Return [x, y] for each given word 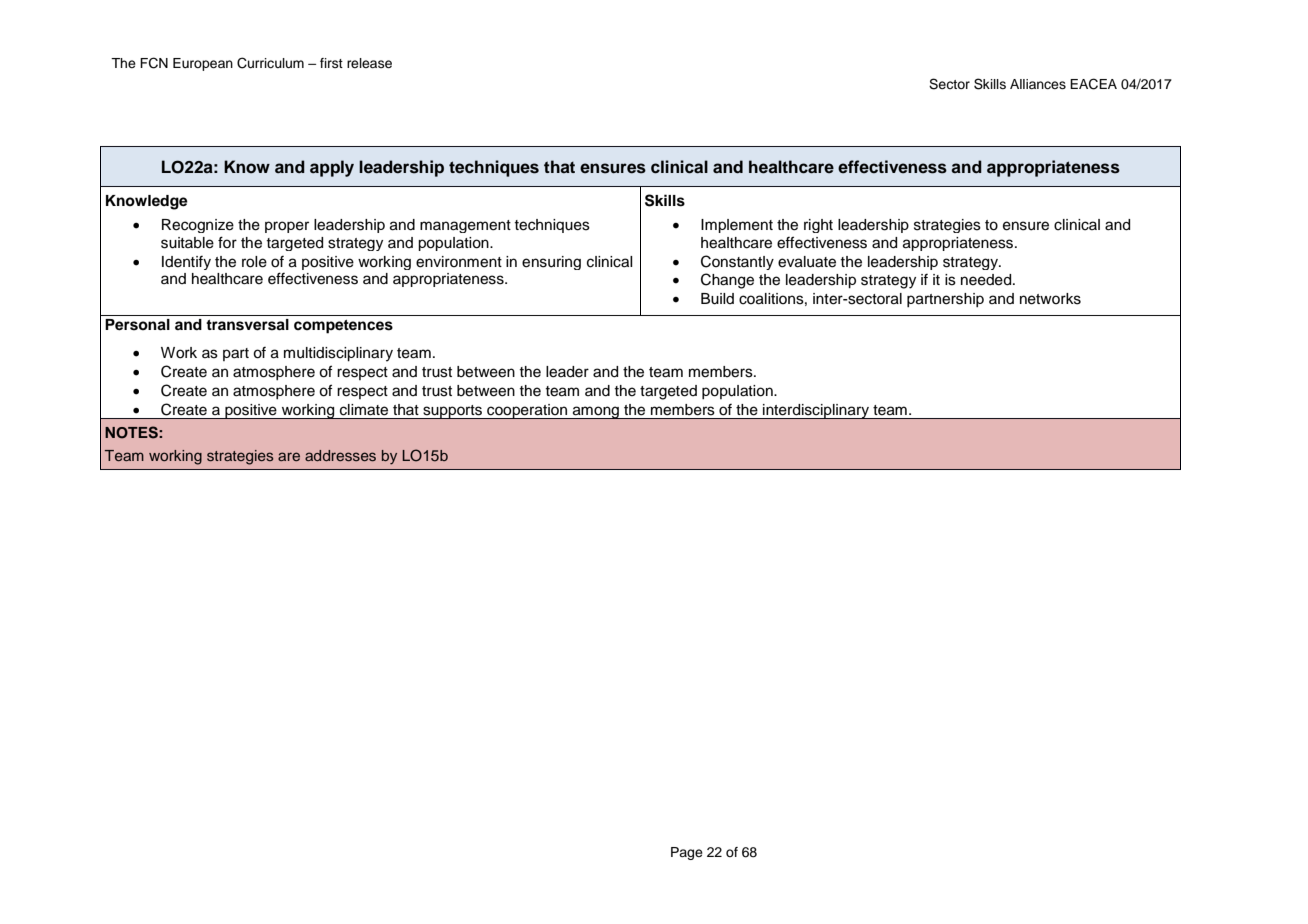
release [369, 63]
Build [717, 299]
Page [687, 853]
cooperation [527, 411]
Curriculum [270, 63]
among [596, 412]
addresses [340, 455]
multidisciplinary [338, 354]
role [254, 262]
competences [343, 327]
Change [727, 281]
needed [987, 280]
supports [452, 412]
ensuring [551, 263]
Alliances [1038, 84]
